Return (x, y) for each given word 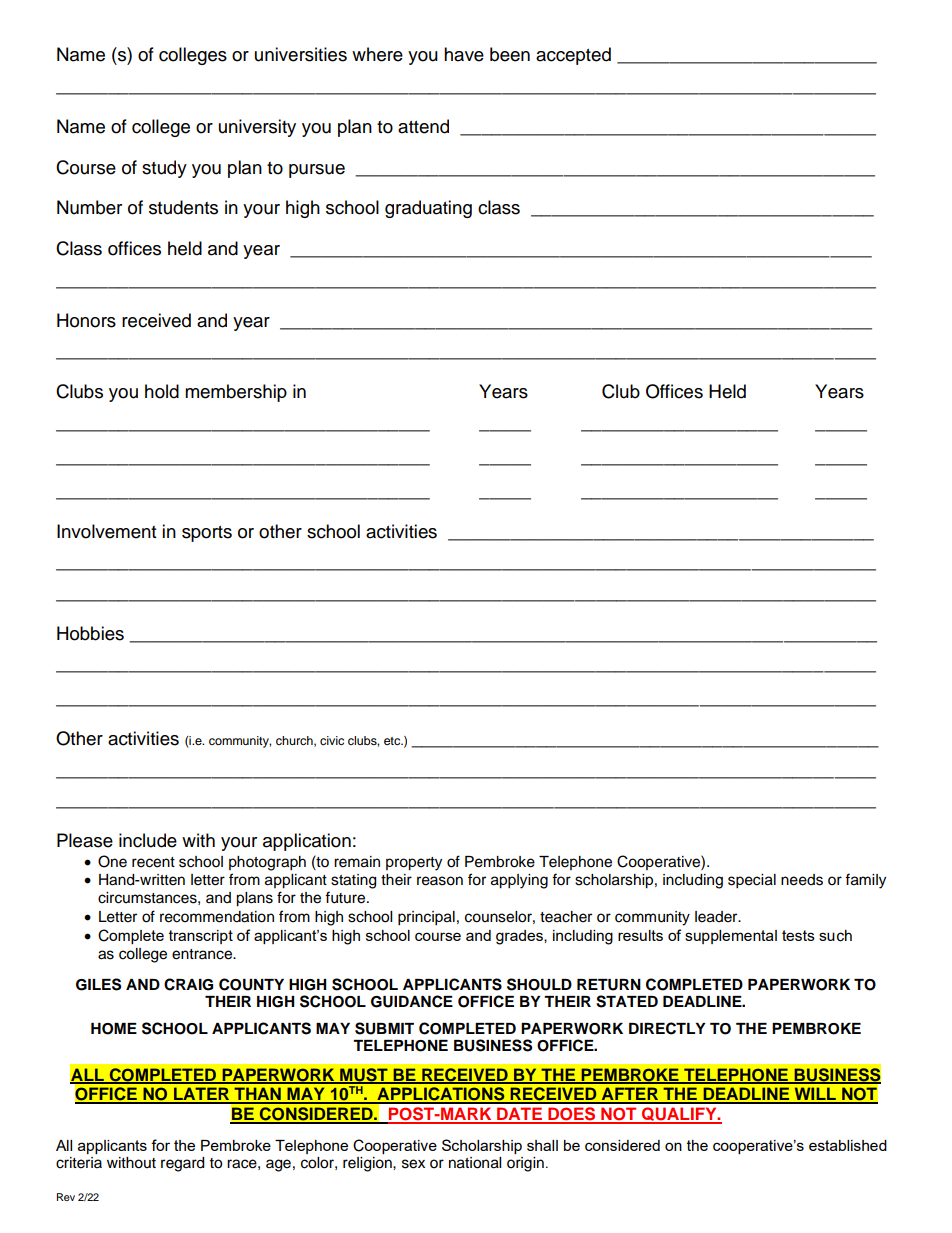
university (257, 128)
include (148, 840)
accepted (573, 56)
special (752, 881)
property (414, 864)
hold (162, 391)
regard (182, 1164)
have (464, 54)
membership (236, 393)
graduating (428, 209)
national (475, 1163)
